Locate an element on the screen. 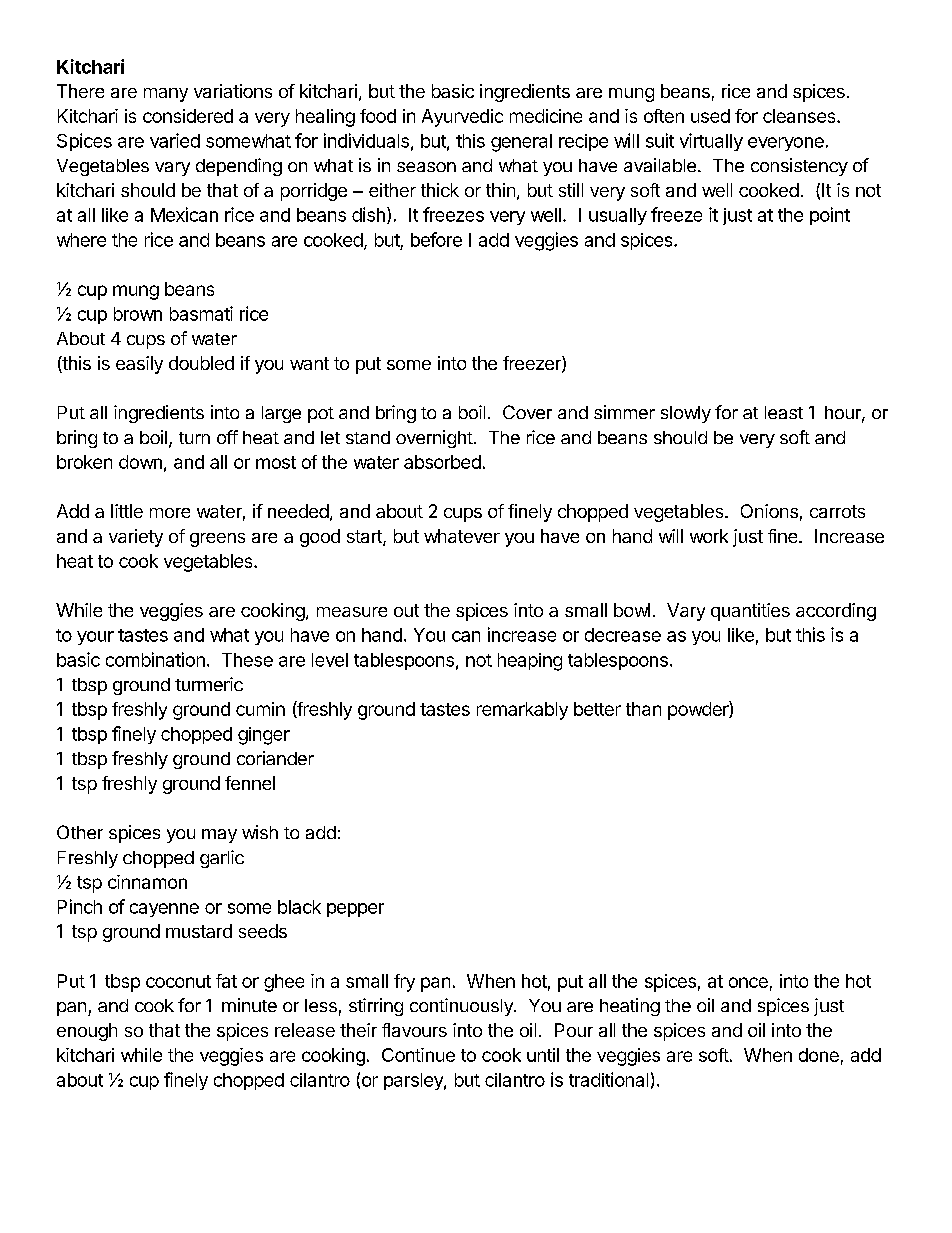 Image resolution: width=952 pixels, height=1233 pixels. variety is located at coordinates (136, 538).
